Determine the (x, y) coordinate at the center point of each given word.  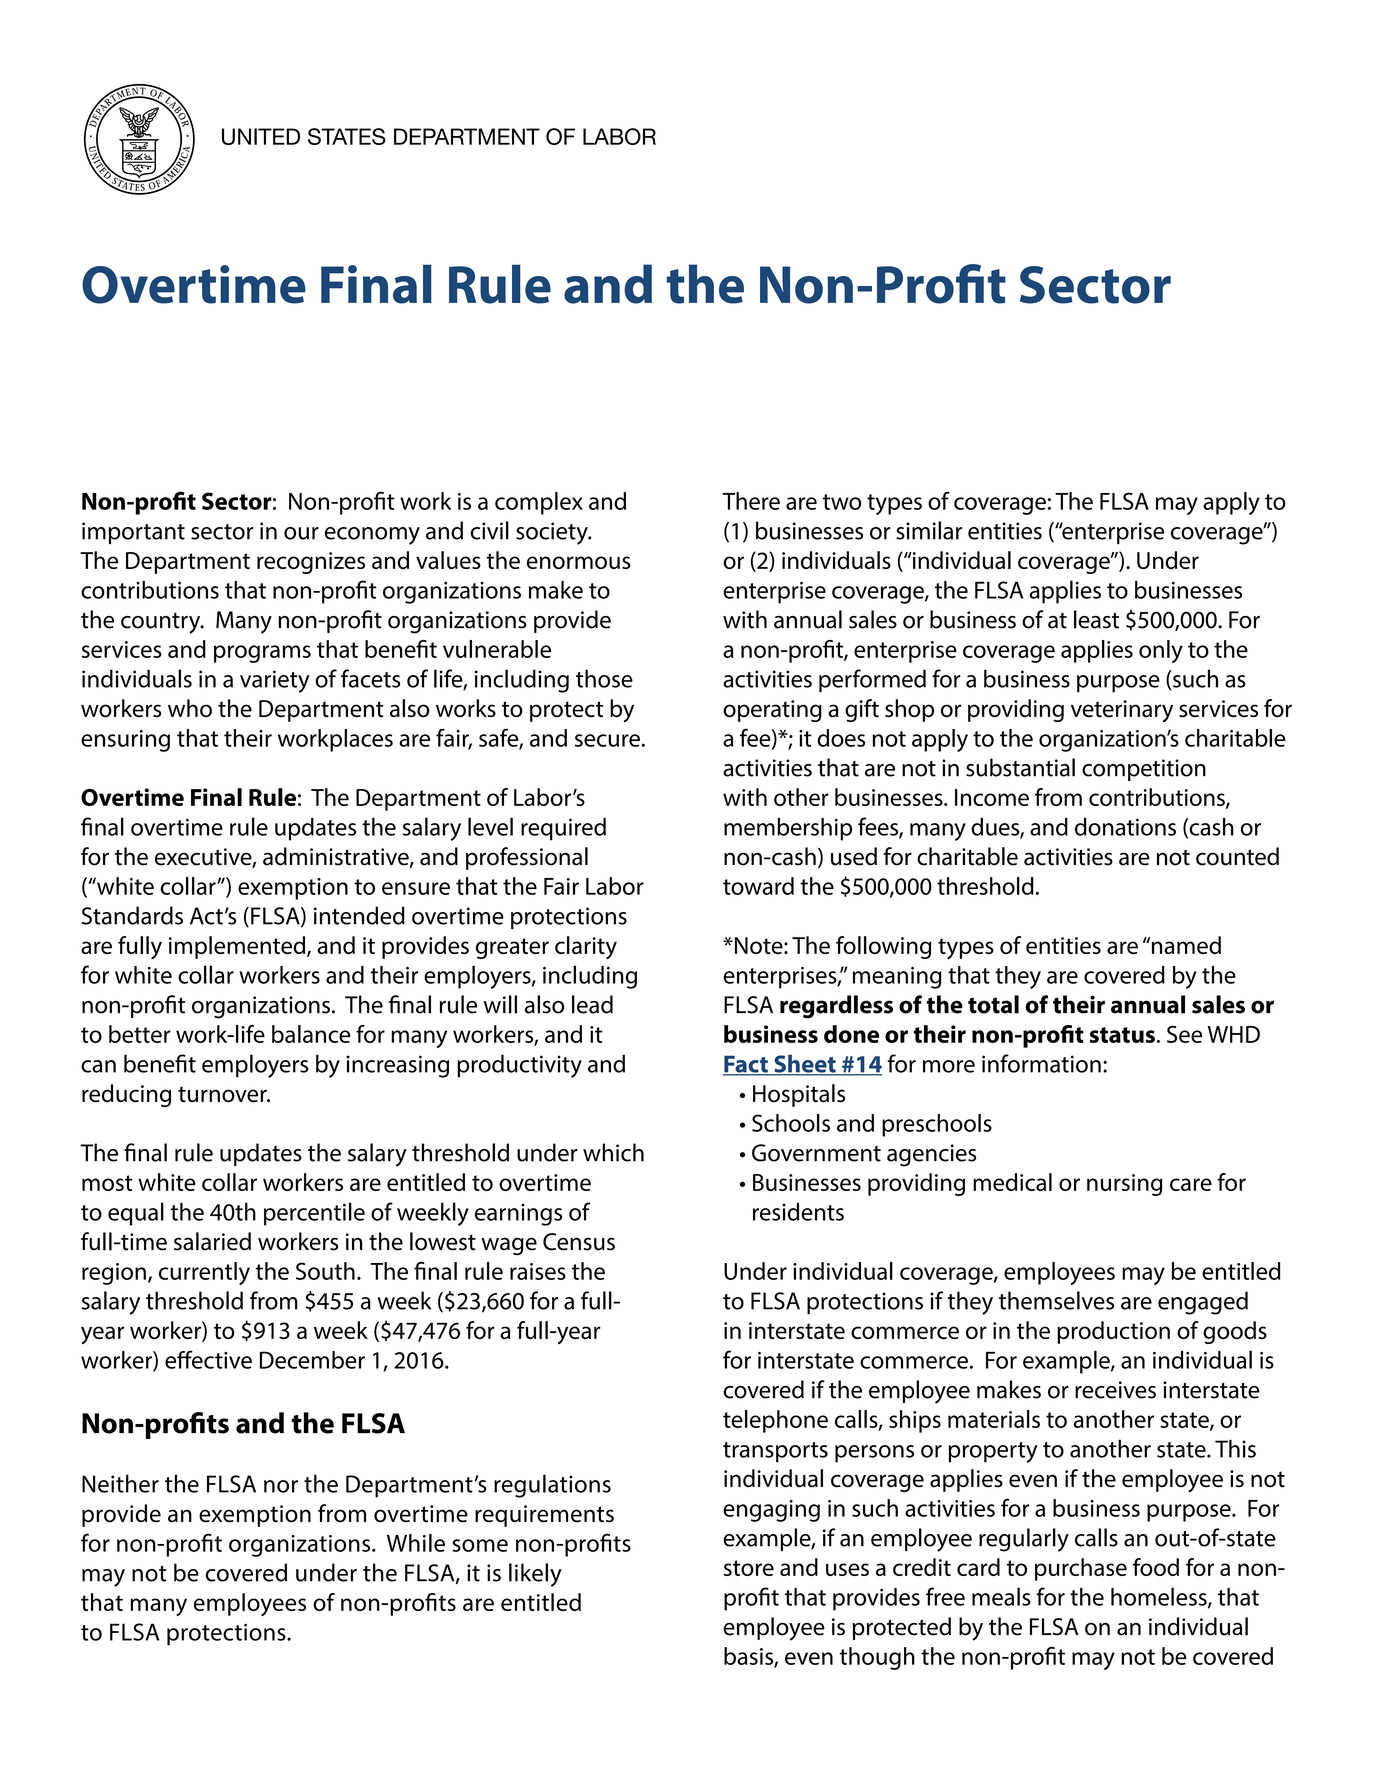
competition (1144, 770)
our (301, 533)
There (751, 501)
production (1113, 1332)
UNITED (261, 136)
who (190, 708)
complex (539, 503)
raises (538, 1271)
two (842, 502)
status (1122, 1035)
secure (607, 740)
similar (929, 530)
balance (311, 1034)
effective (208, 1359)
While (416, 1543)
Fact (746, 1065)
